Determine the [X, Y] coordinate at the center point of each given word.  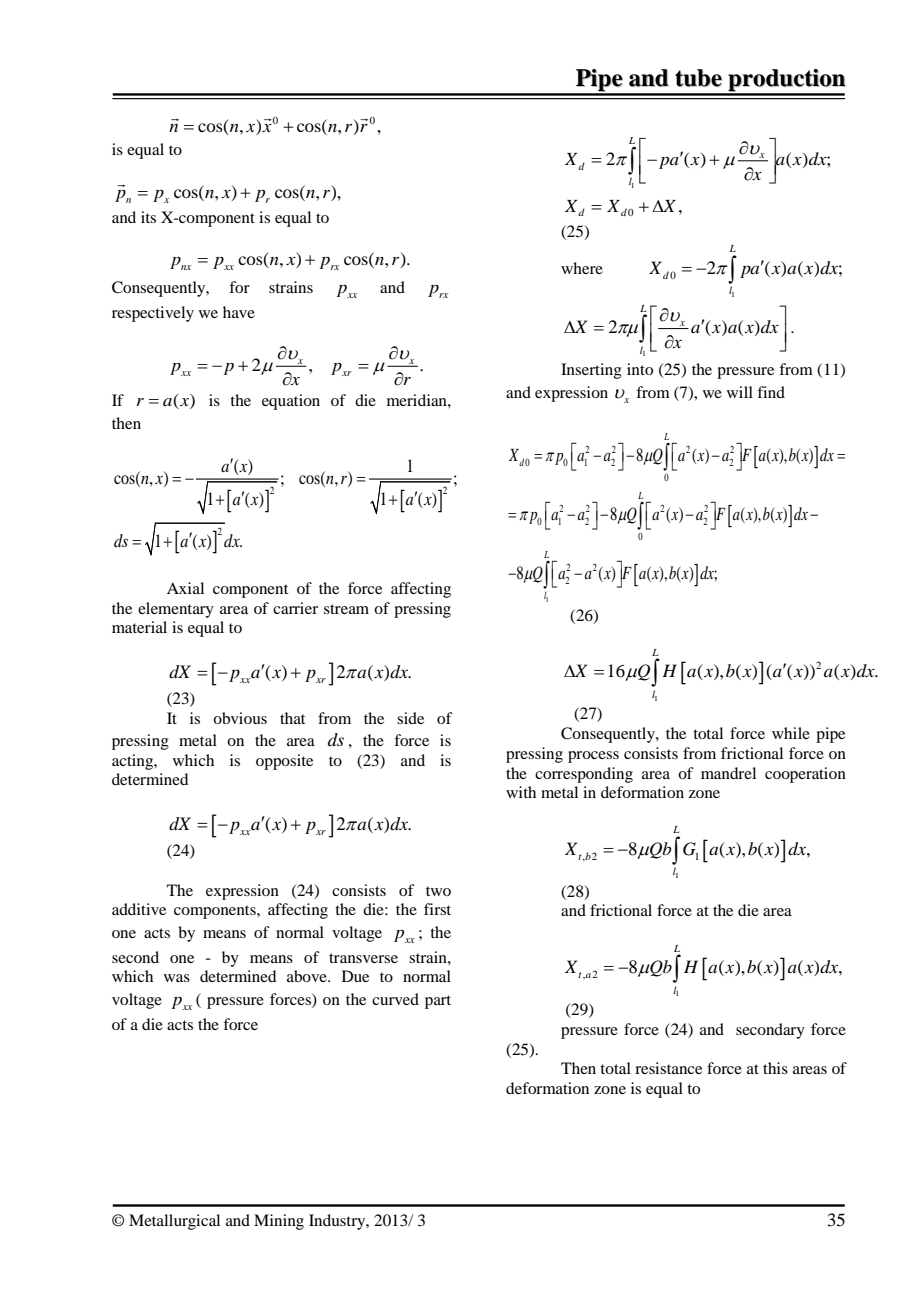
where [582, 268]
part [438, 1002]
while [791, 733]
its [148, 217]
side [410, 718]
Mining [279, 1222]
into [640, 369]
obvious [240, 718]
